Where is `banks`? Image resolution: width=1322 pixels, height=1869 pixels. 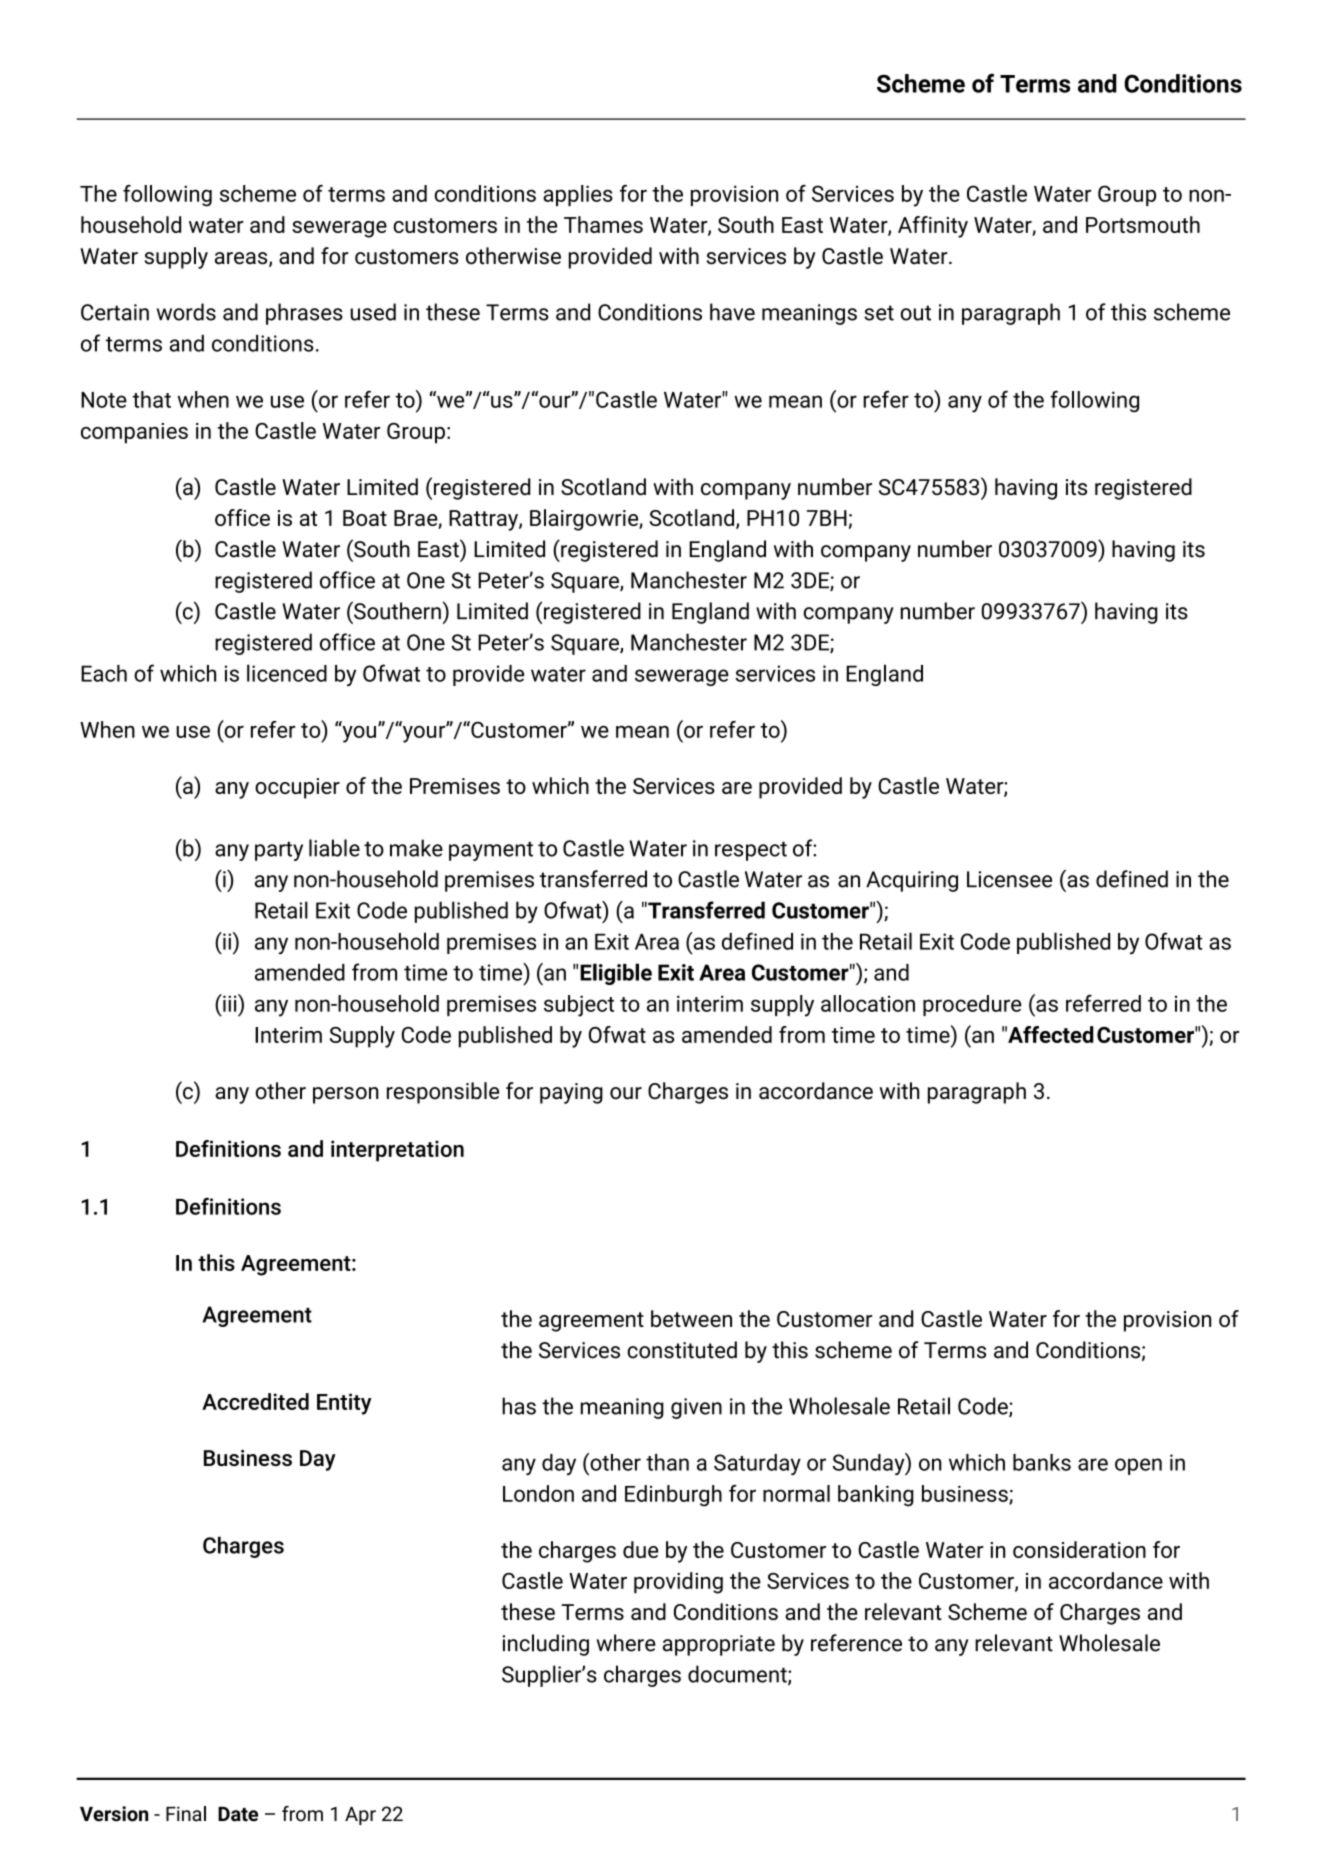
banks is located at coordinates (1042, 1462).
